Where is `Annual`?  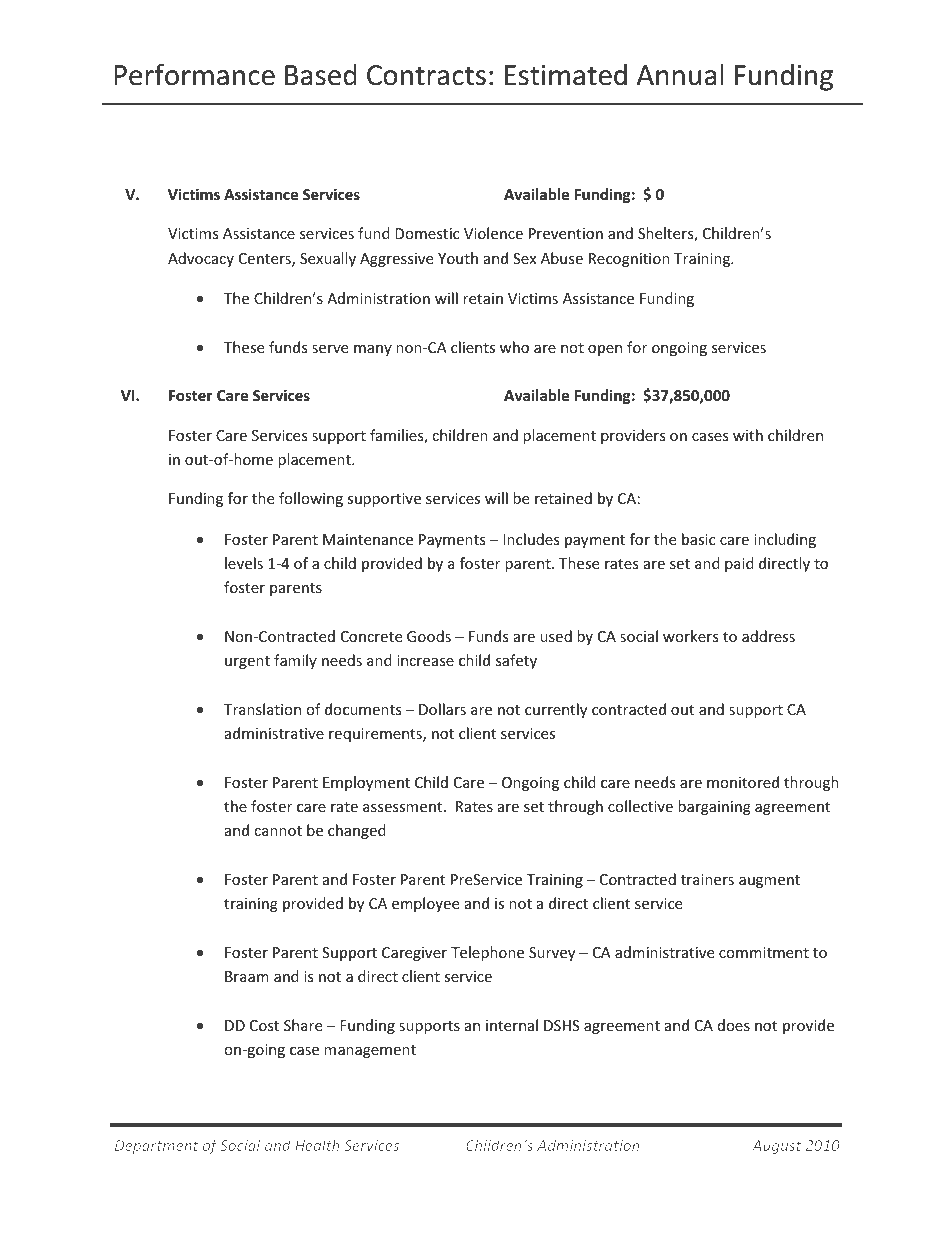 Annual is located at coordinates (680, 75).
